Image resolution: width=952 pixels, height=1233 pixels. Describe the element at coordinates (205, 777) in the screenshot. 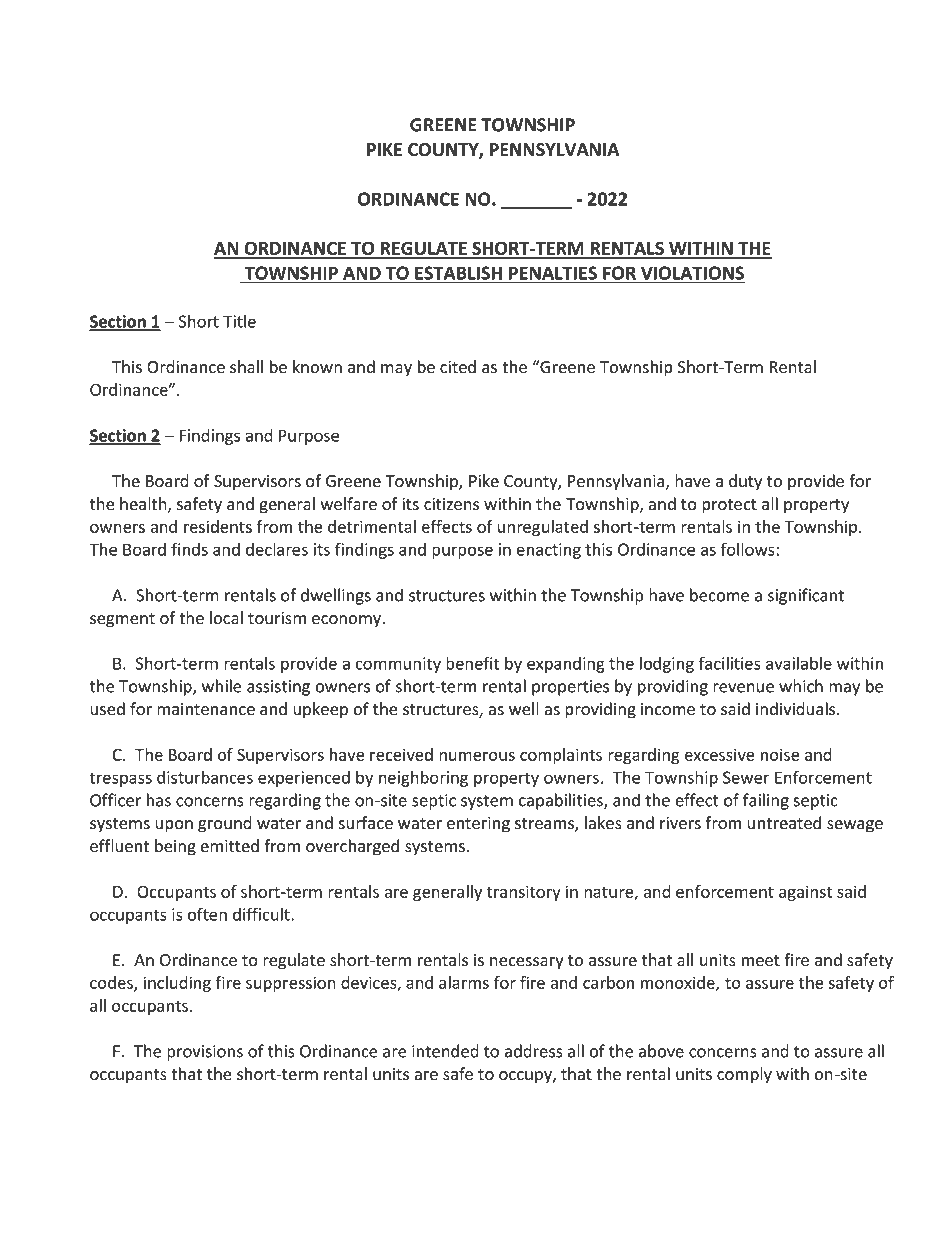

I see `disturbances` at that location.
